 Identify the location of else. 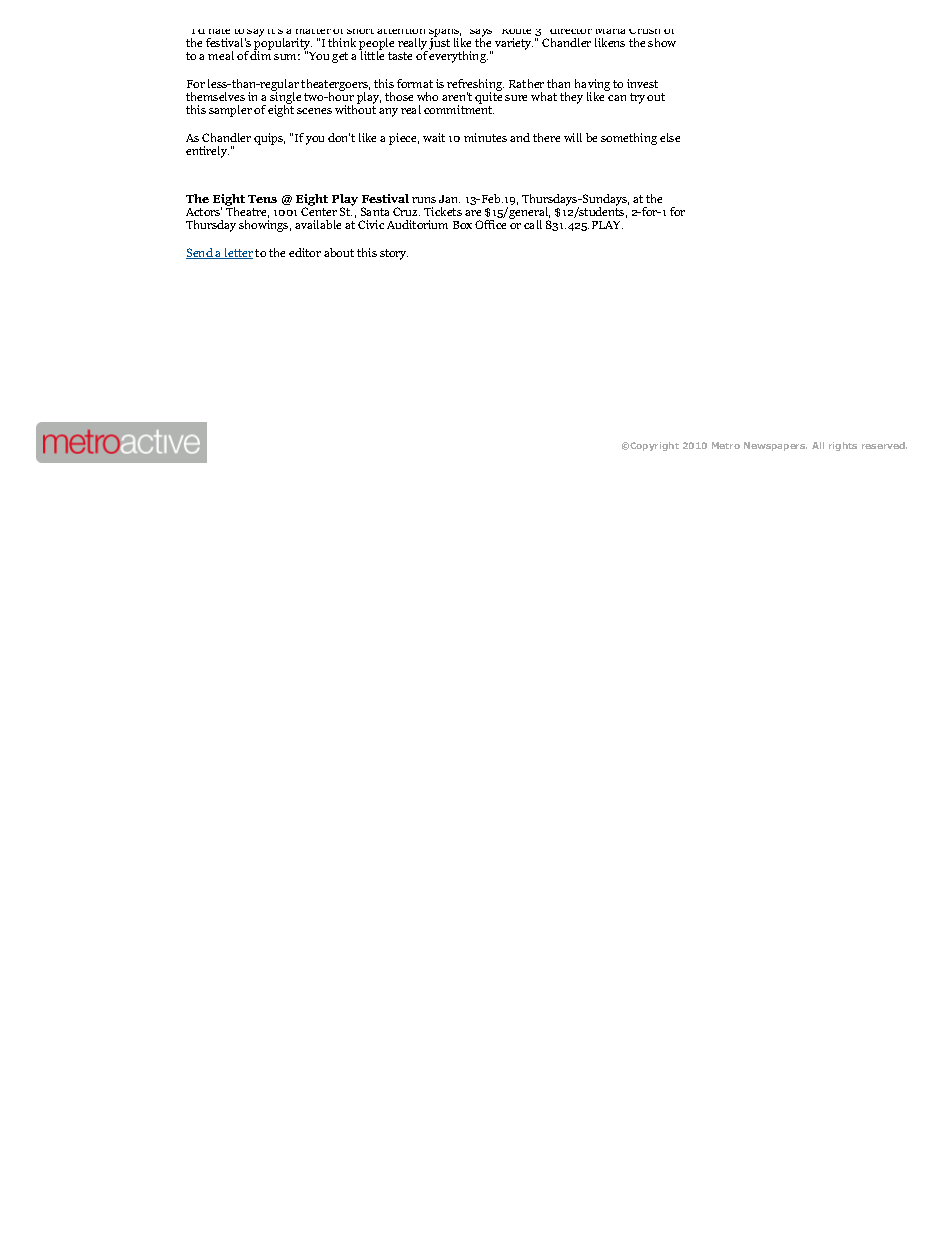
(670, 137).
